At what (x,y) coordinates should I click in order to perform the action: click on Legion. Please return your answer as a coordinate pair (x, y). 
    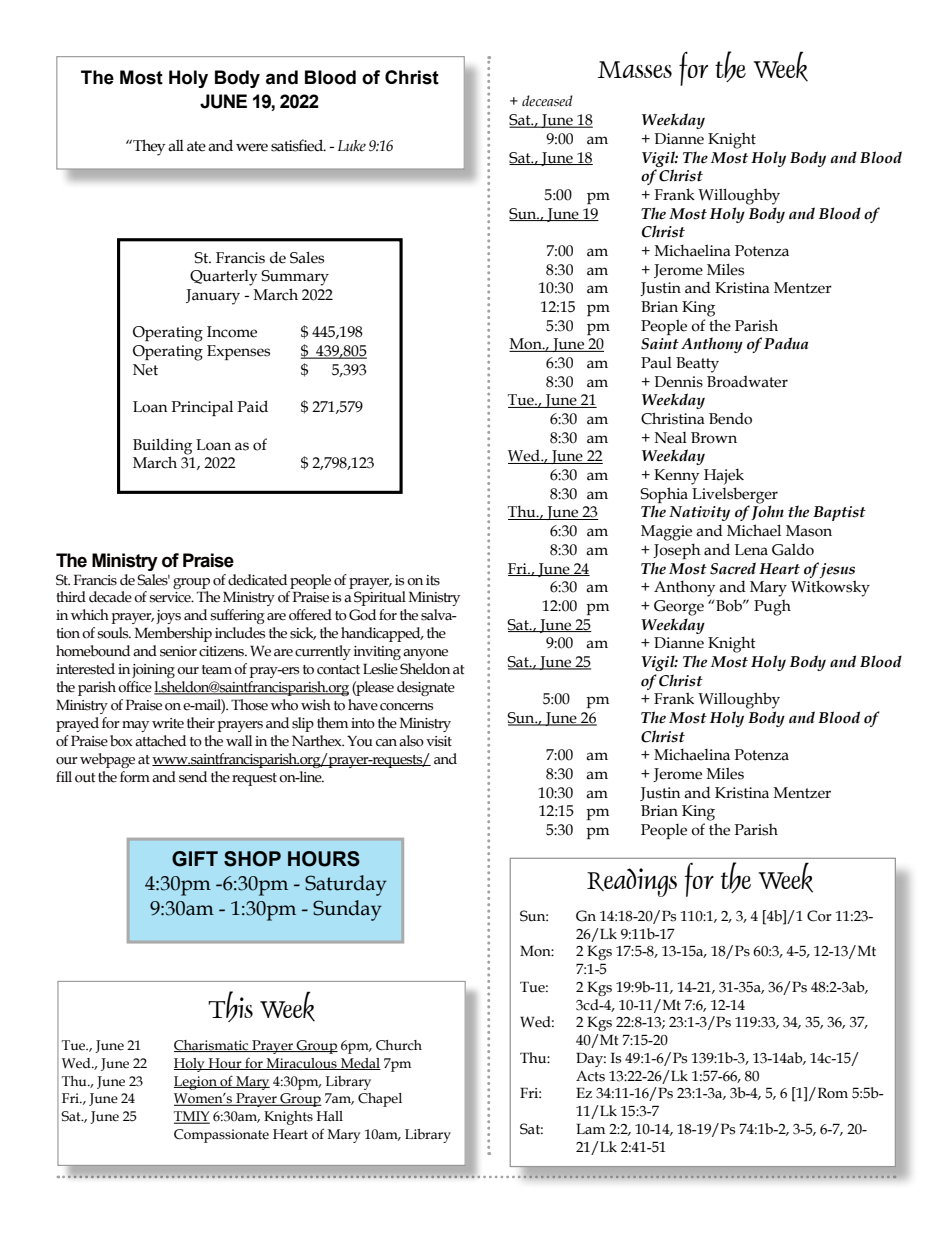
    Looking at the image, I should click on (196, 1083).
